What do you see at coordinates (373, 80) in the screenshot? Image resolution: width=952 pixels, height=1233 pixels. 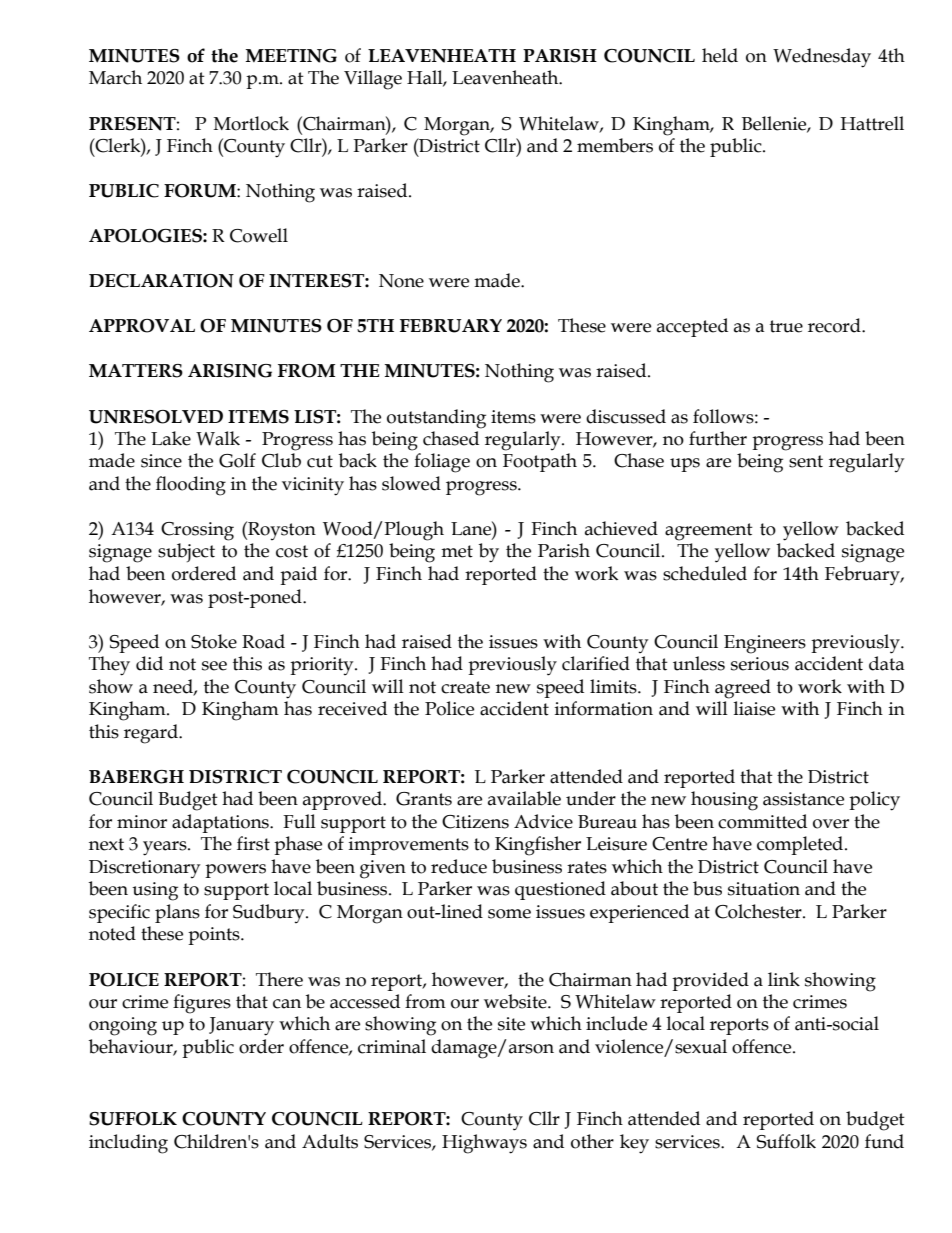 I see `Village` at bounding box center [373, 80].
